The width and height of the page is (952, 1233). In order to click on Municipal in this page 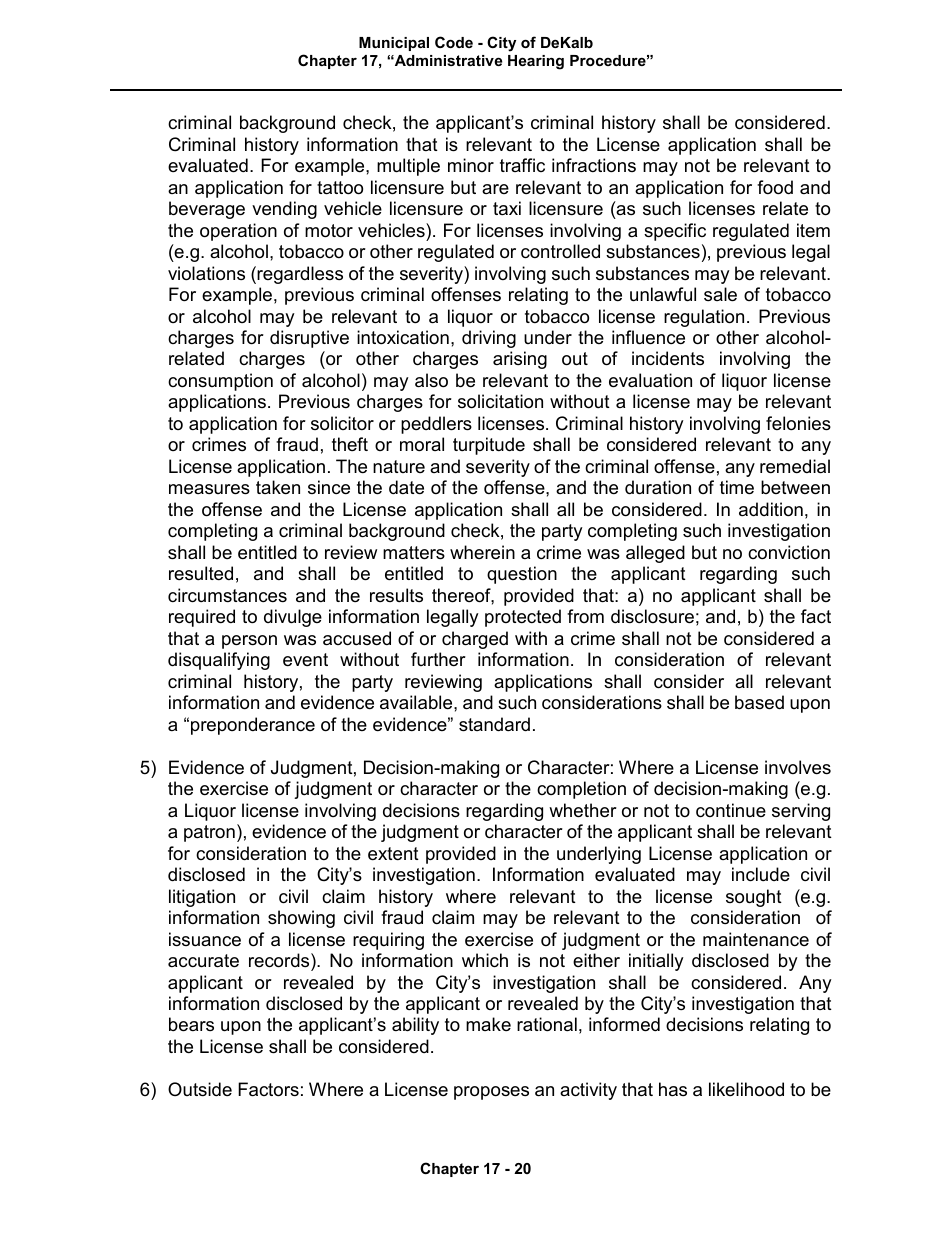, I will do `click(394, 44)`.
